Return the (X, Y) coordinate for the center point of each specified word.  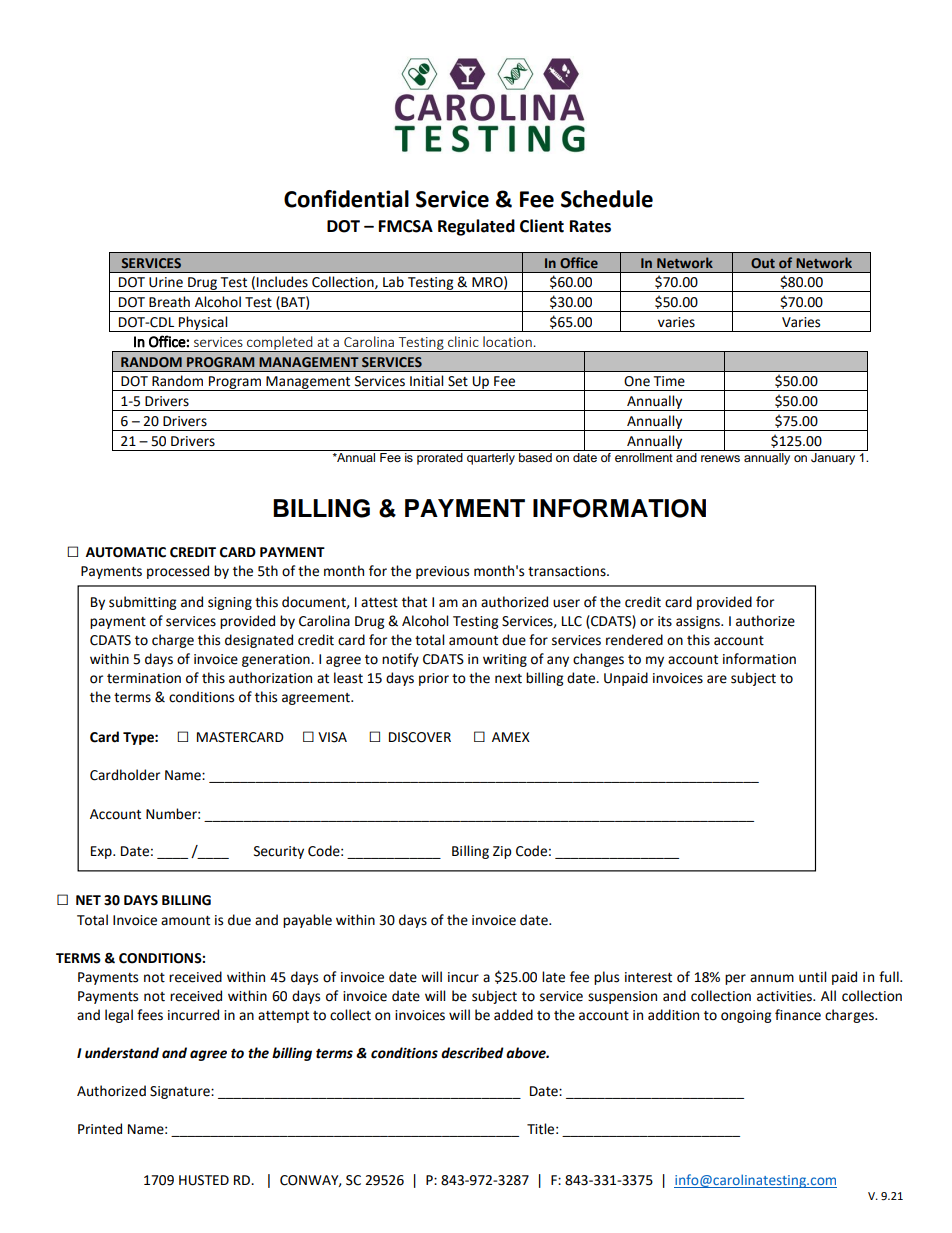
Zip (502, 852)
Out (763, 263)
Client (542, 226)
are (717, 679)
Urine (166, 282)
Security (279, 852)
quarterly (491, 459)
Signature (181, 1092)
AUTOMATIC (126, 552)
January (833, 459)
